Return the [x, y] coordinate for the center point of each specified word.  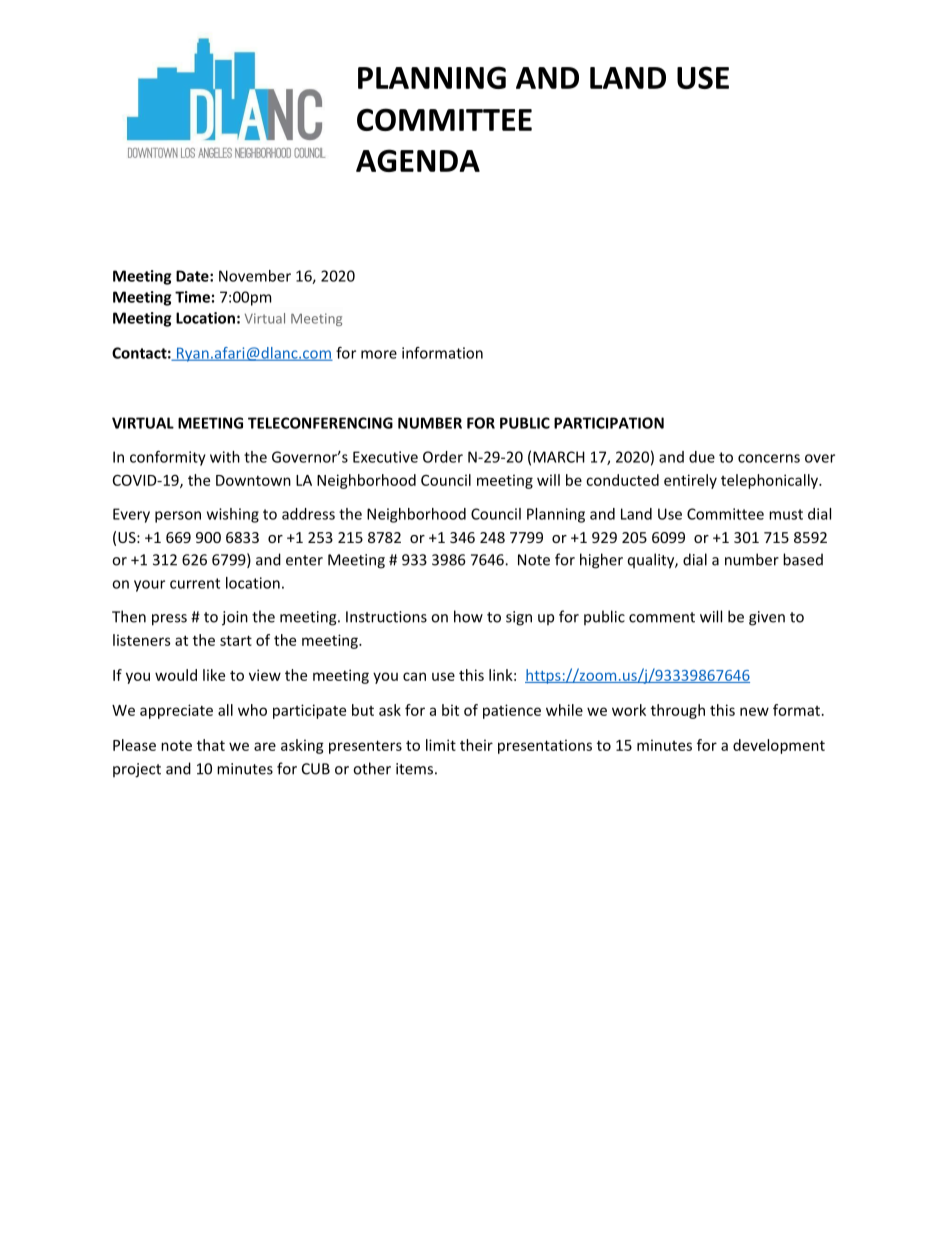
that [211, 745]
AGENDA [418, 160]
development [779, 746]
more [379, 354]
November [255, 276]
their [476, 745]
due [702, 457]
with [225, 457]
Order [443, 457]
